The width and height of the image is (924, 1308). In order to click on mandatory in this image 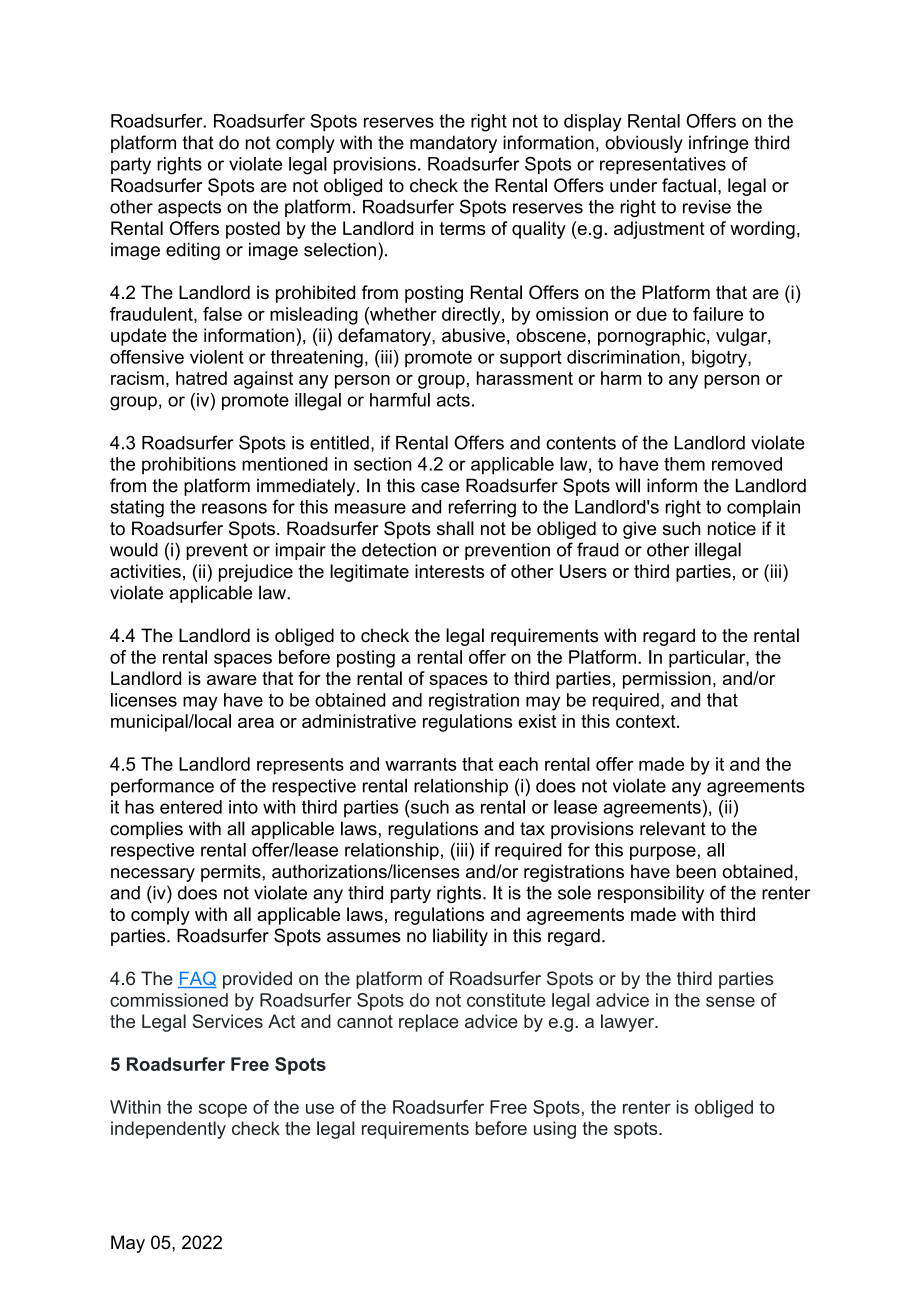, I will do `click(453, 144)`.
